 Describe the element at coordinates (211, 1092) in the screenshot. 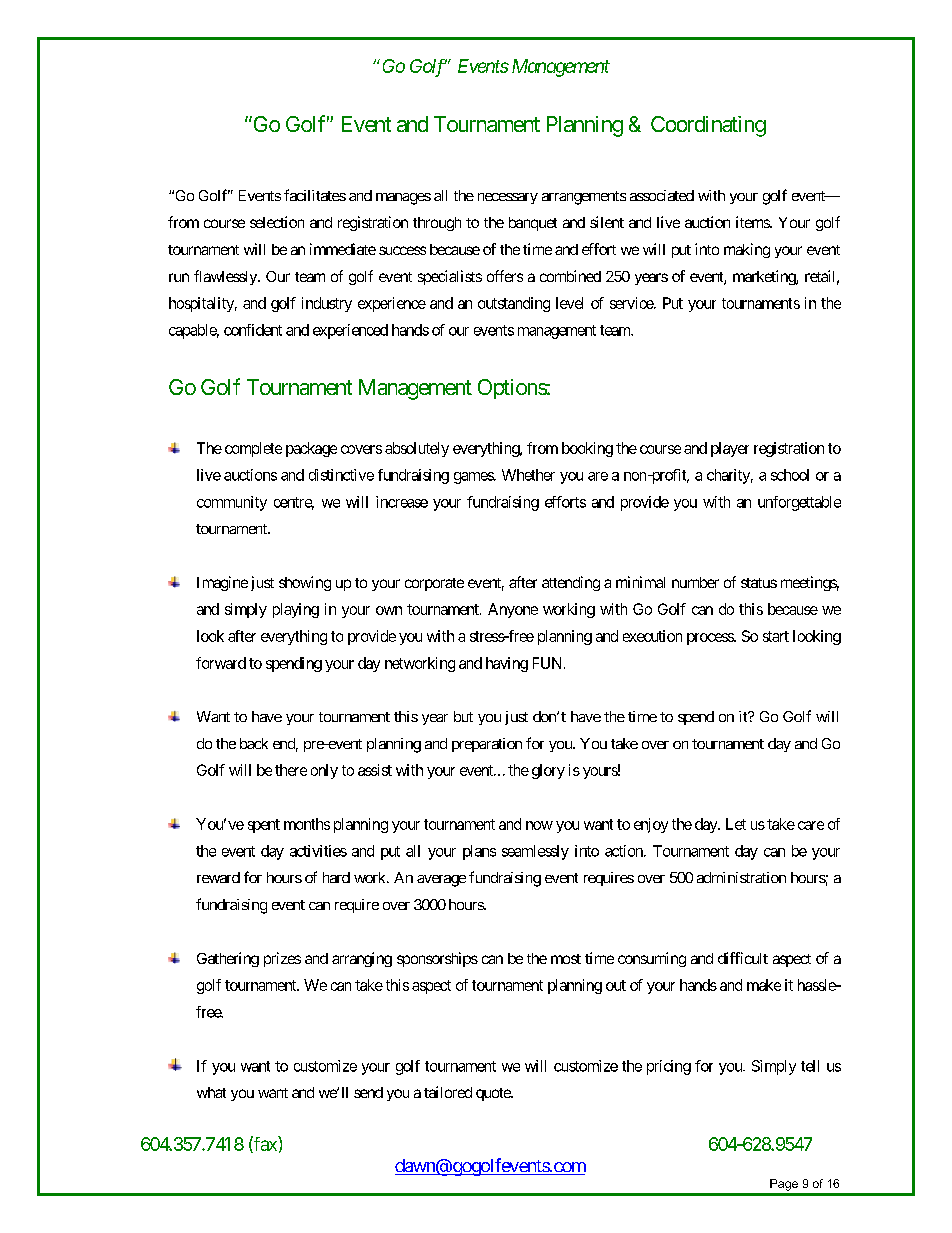

I see `what` at that location.
